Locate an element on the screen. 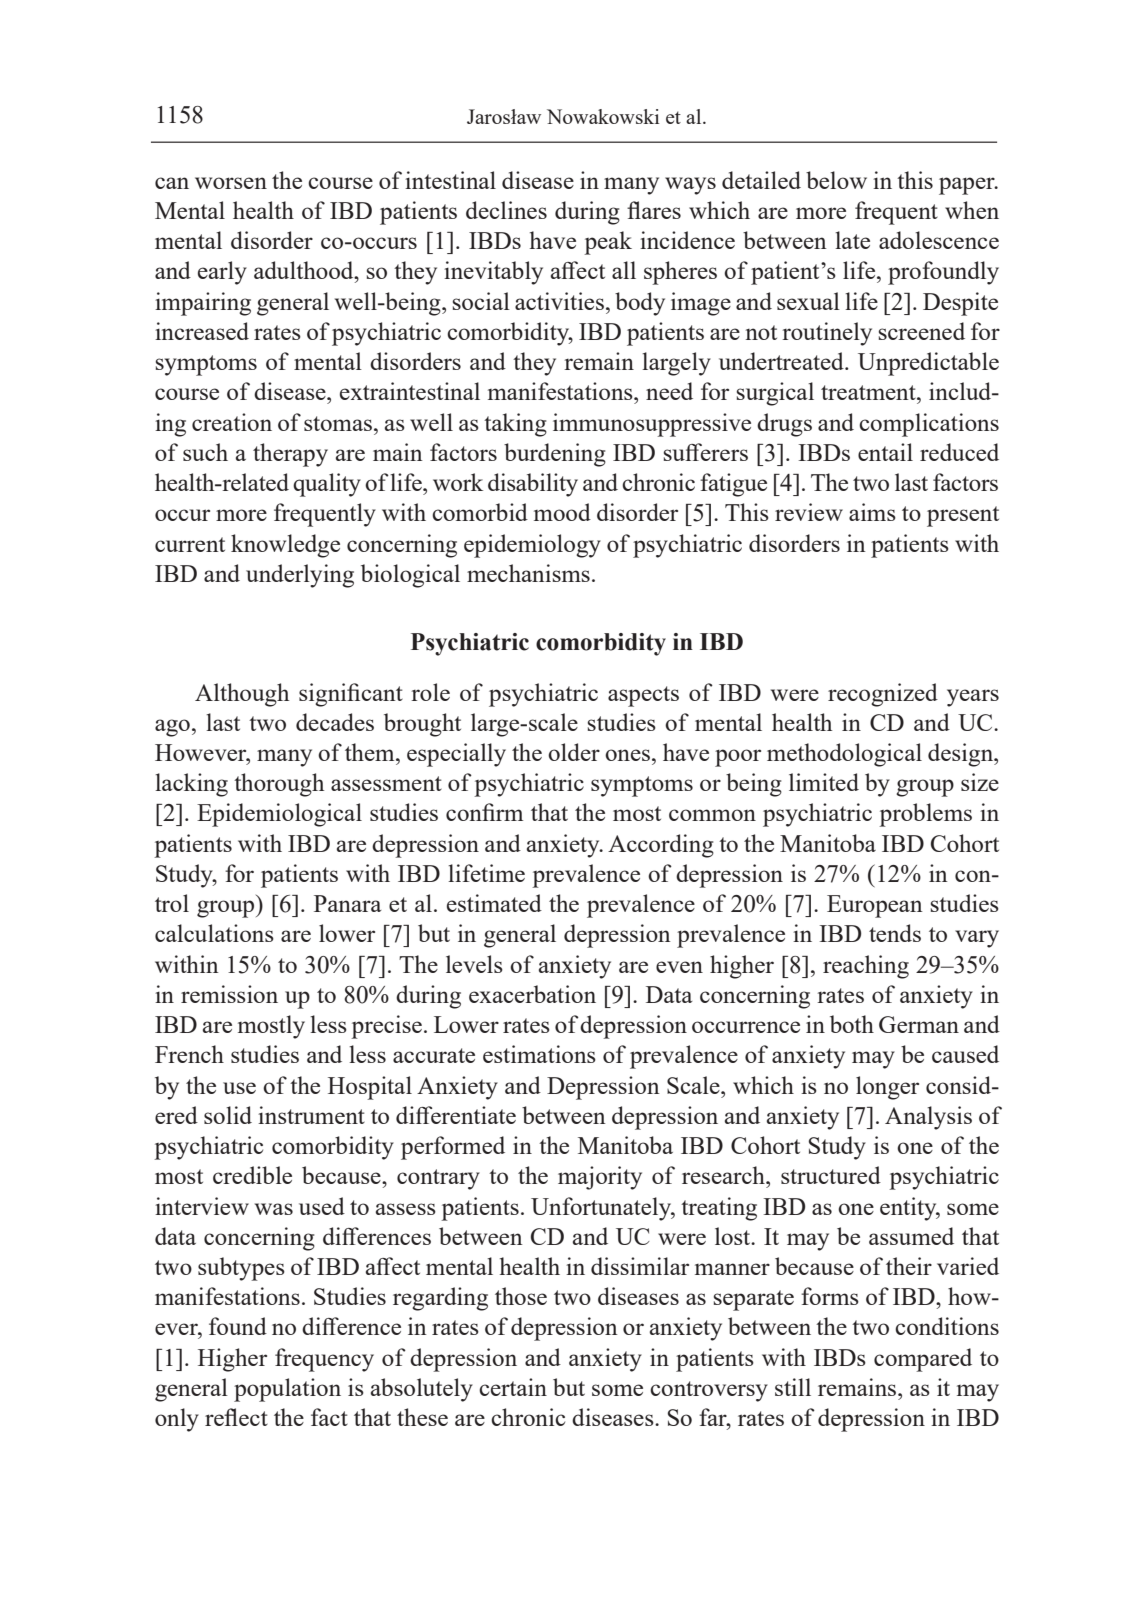 The image size is (1147, 1619). worsen is located at coordinates (231, 183).
